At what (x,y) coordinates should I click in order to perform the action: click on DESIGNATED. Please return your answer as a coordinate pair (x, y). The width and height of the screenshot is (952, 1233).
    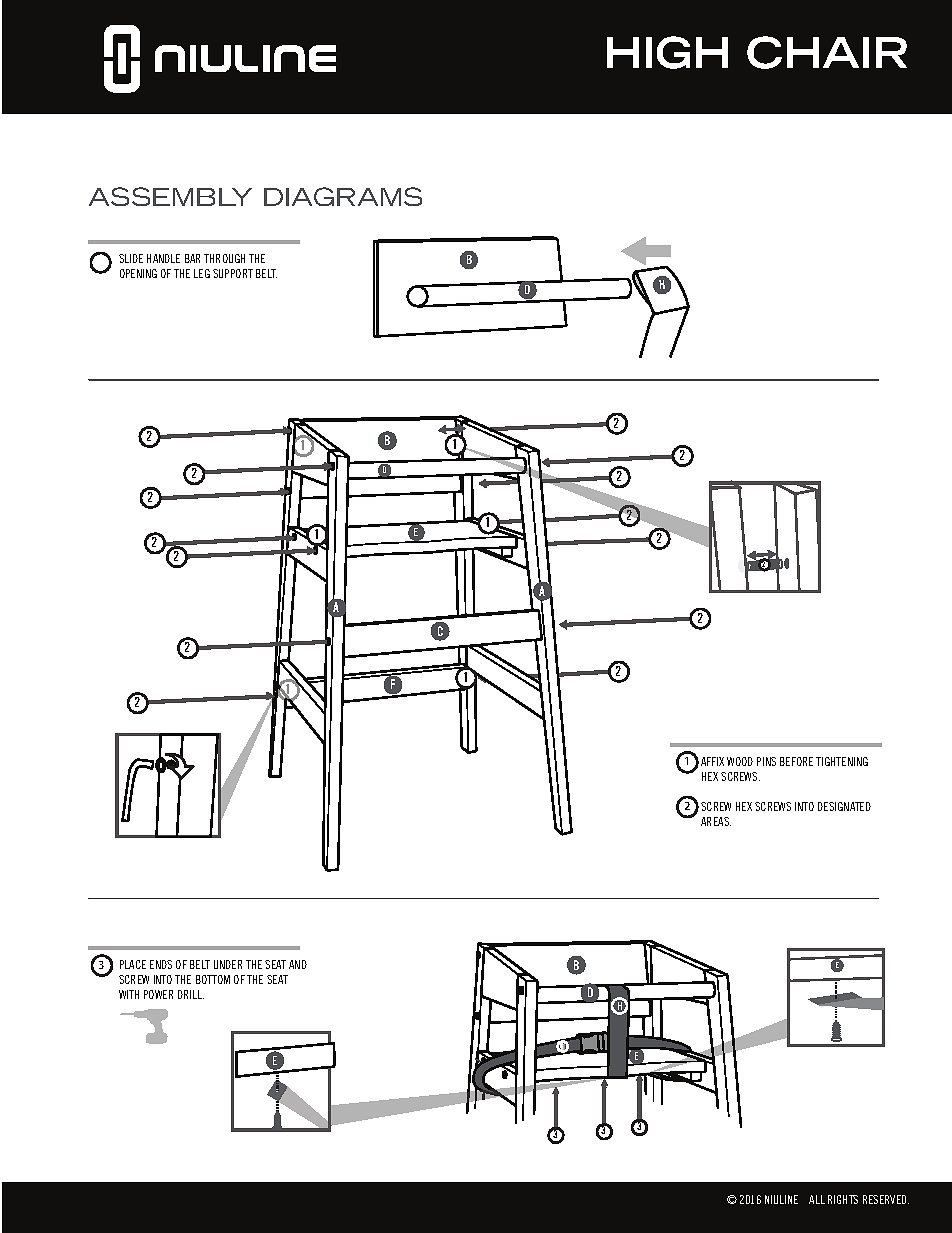
    Looking at the image, I should click on (844, 806).
